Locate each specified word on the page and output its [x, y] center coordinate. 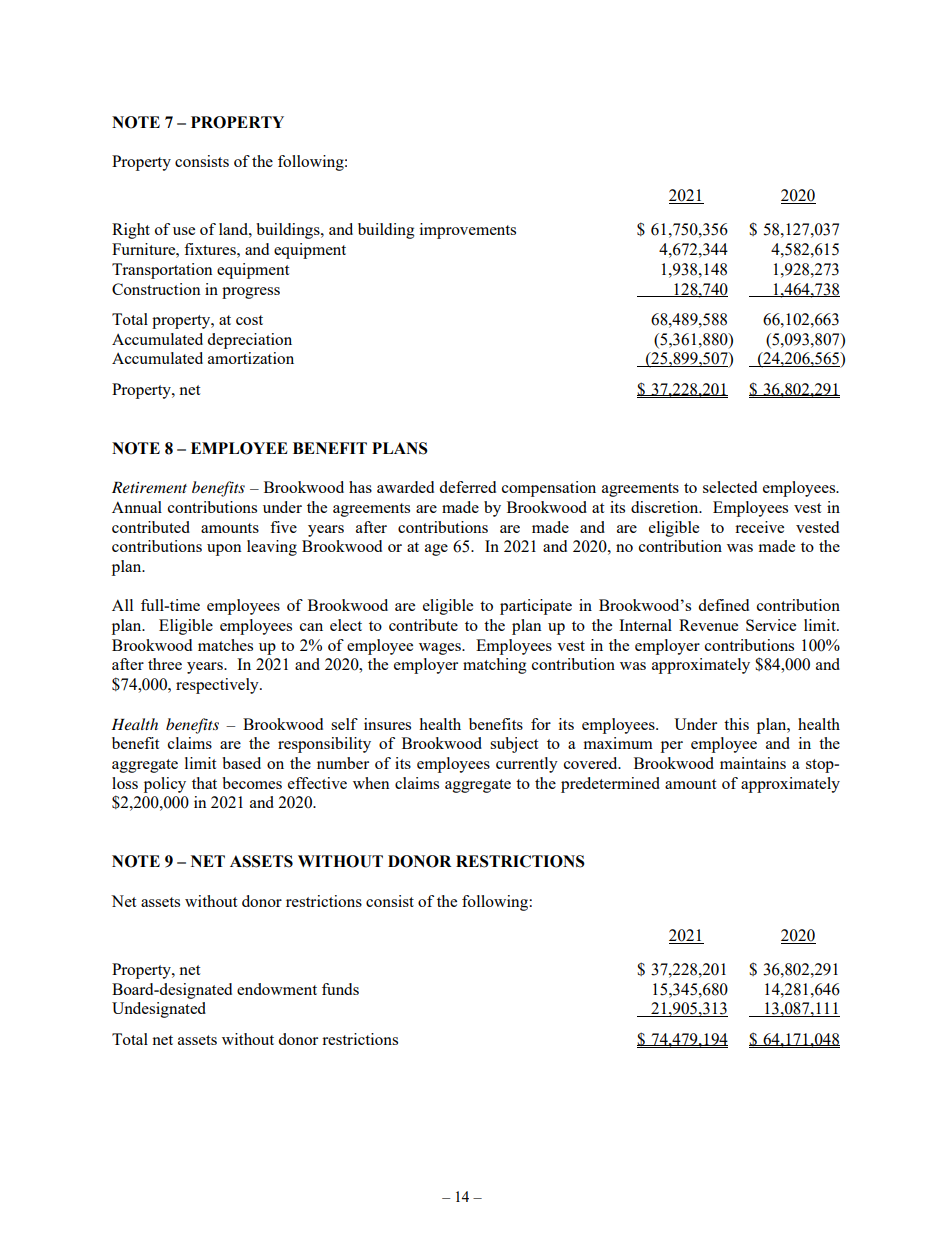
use [184, 231]
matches [225, 645]
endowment [277, 989]
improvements [468, 231]
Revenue [708, 625]
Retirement [149, 487]
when [371, 783]
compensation [549, 489]
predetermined [610, 785]
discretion [666, 507]
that [204, 783]
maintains [753, 763]
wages [441, 649]
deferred [467, 487]
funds [340, 989]
